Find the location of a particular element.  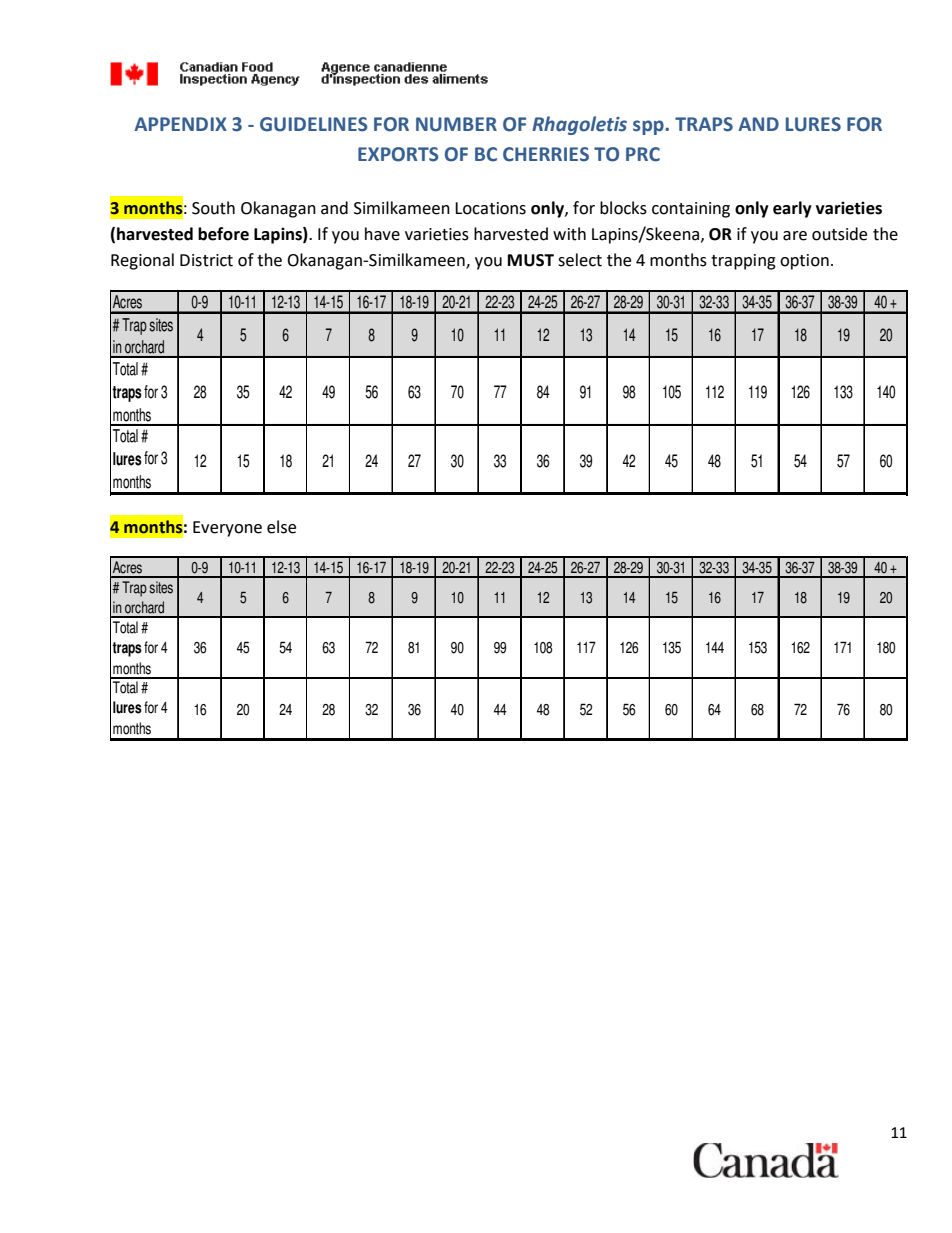

spp is located at coordinates (649, 127).
